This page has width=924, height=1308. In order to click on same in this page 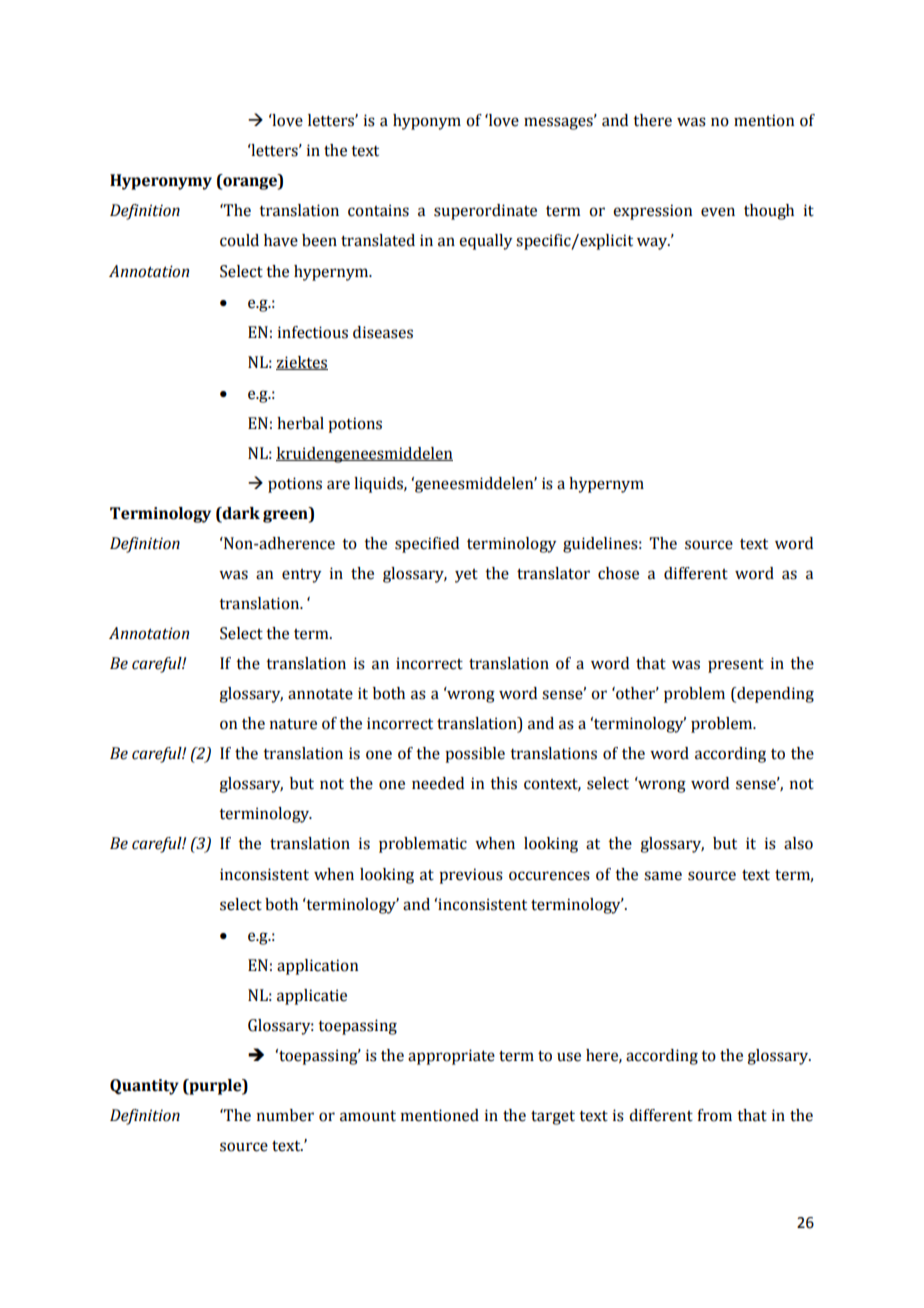, I will do `click(663, 876)`.
